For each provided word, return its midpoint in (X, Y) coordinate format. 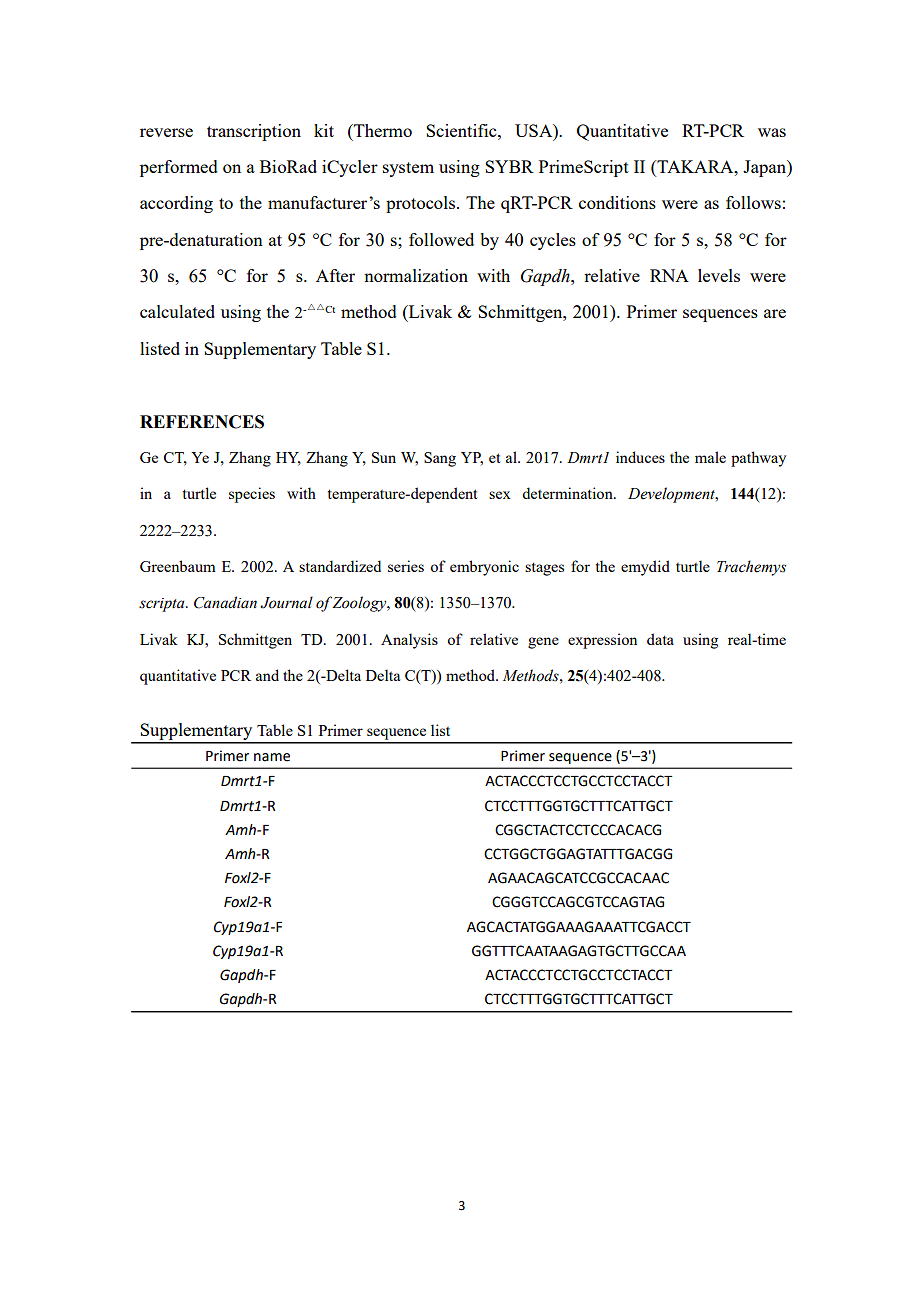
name (272, 757)
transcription (254, 132)
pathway (758, 459)
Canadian (225, 602)
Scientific (462, 130)
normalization (416, 275)
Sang (440, 459)
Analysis (409, 641)
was (772, 132)
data (660, 639)
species (252, 495)
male (710, 457)
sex (500, 495)
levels (719, 275)
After (335, 275)
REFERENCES (202, 422)
